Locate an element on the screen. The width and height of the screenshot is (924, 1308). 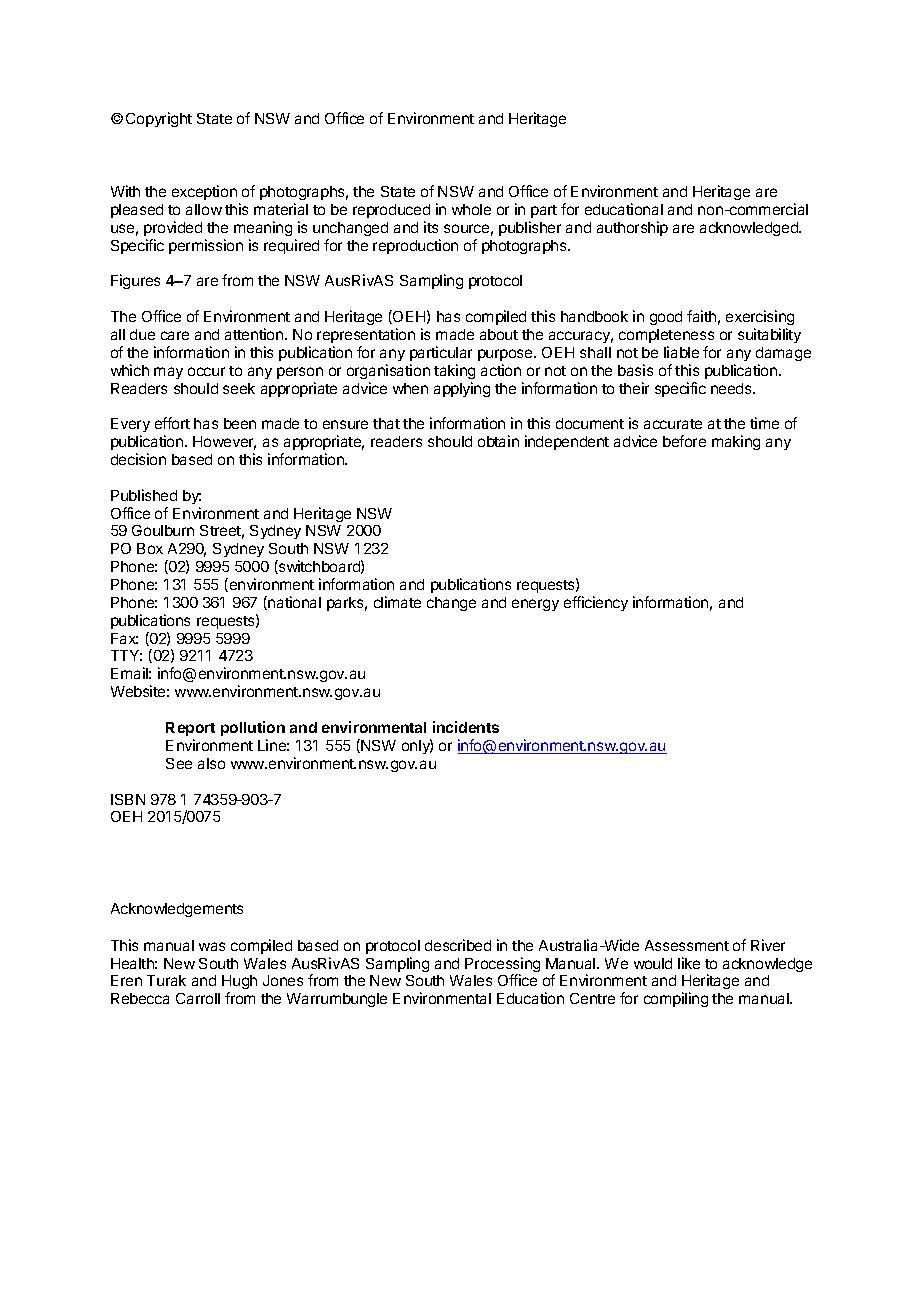
like is located at coordinates (689, 963).
